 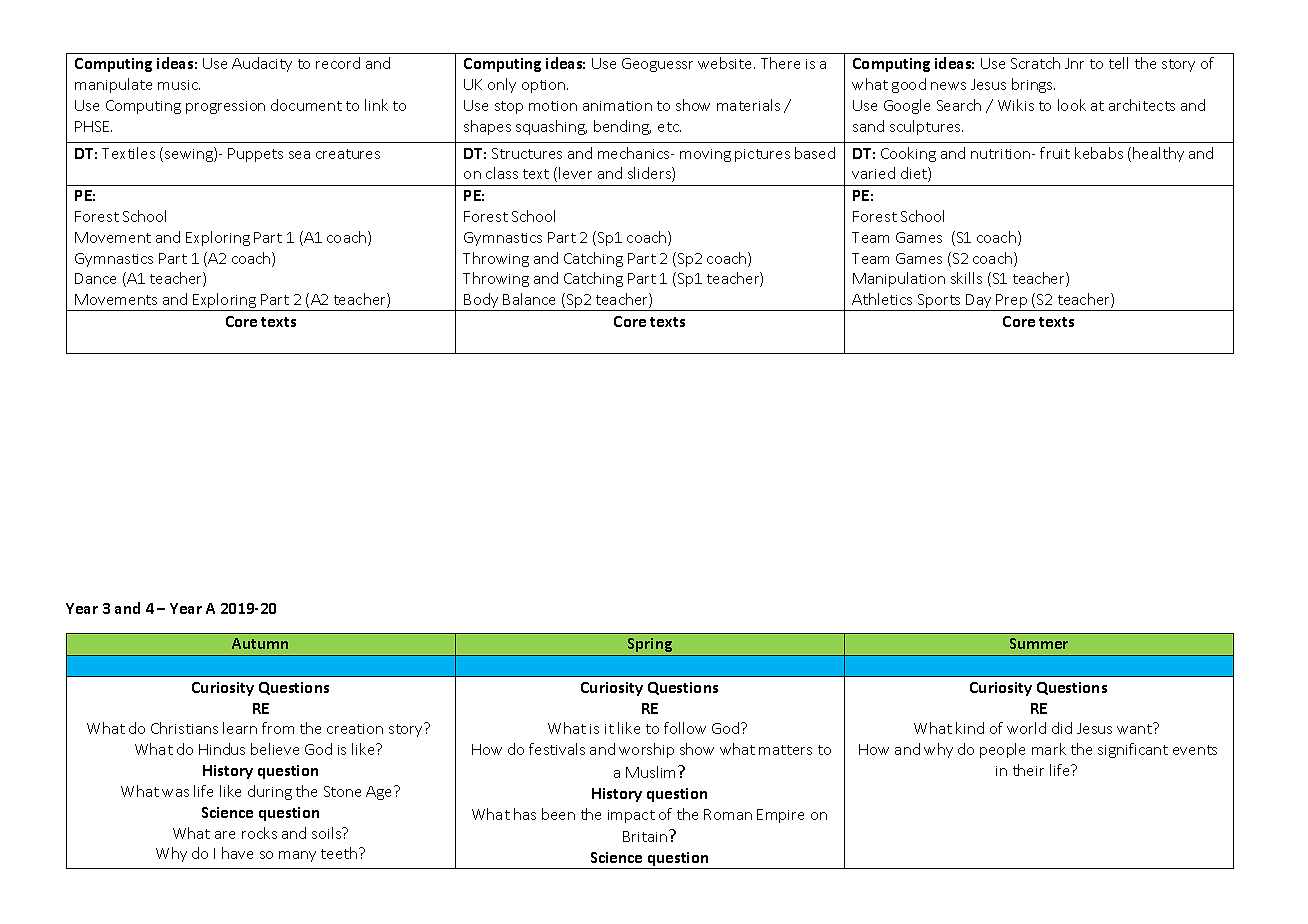 What do you see at coordinates (617, 106) in the image?
I see `animation` at bounding box center [617, 106].
